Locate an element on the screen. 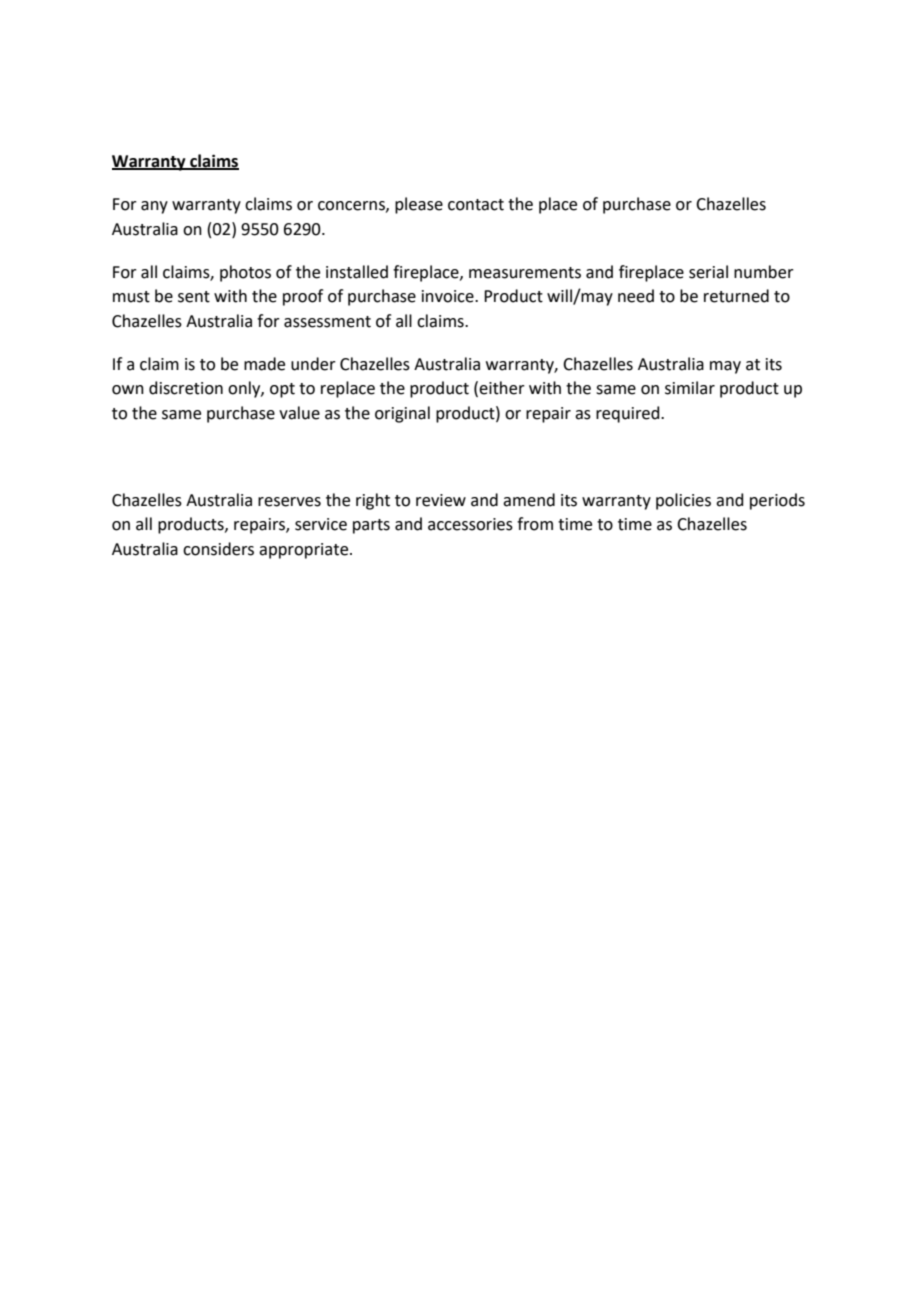 The height and width of the screenshot is (1308, 924). required is located at coordinates (629, 414).
